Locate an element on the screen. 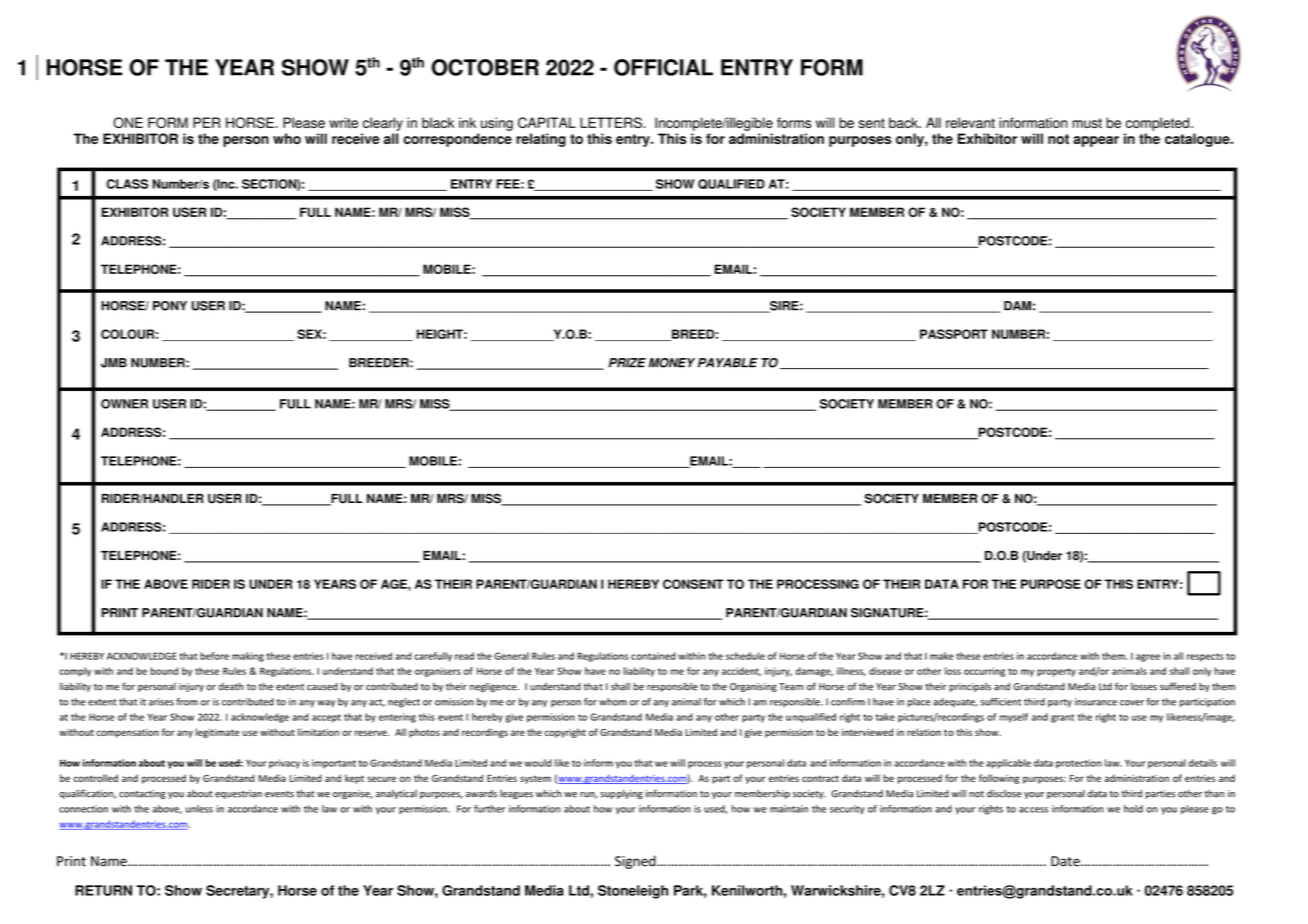 The height and width of the screenshot is (924, 1308). OFFICIAL is located at coordinates (663, 67).
